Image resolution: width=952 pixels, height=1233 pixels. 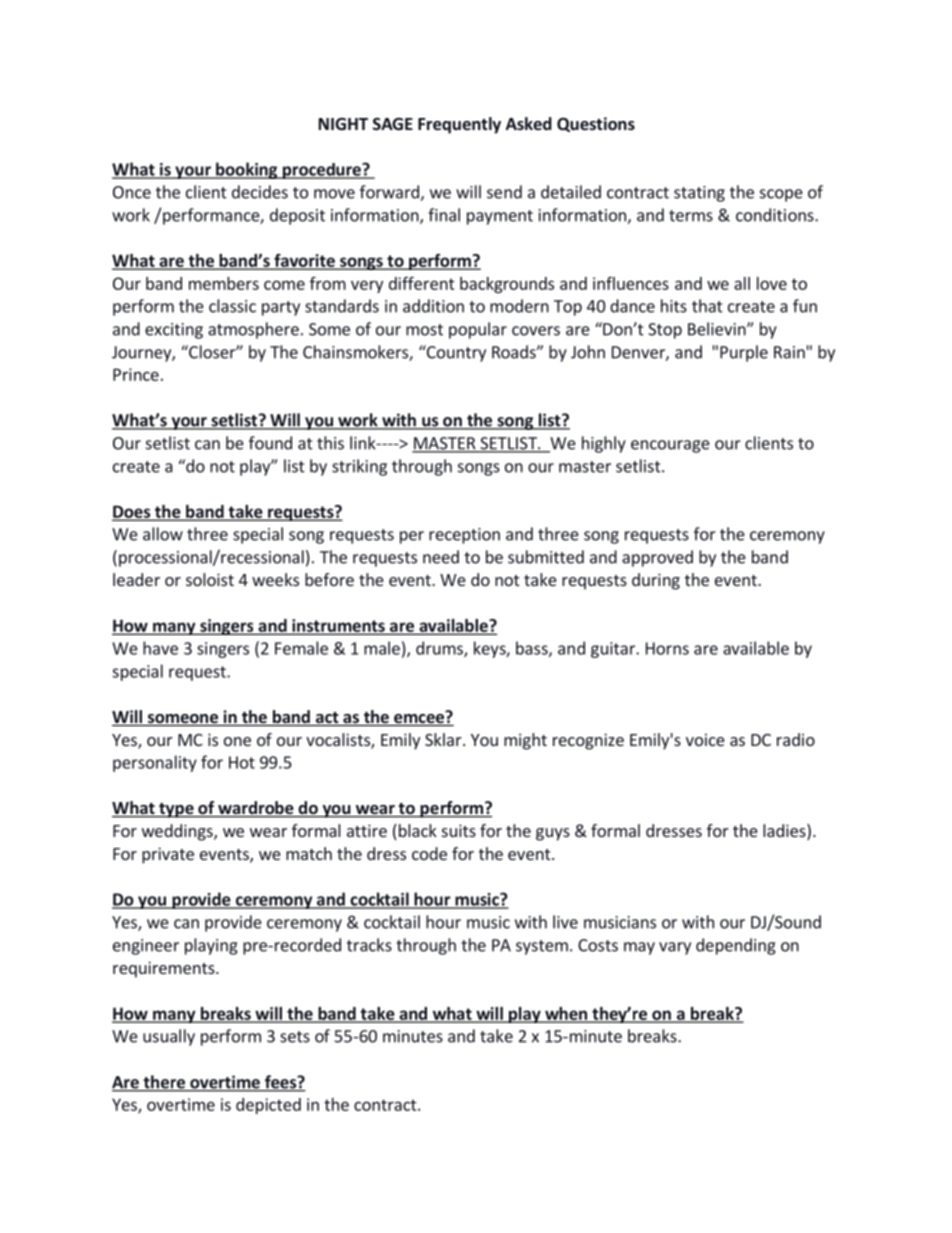 I want to click on there, so click(x=164, y=1083).
